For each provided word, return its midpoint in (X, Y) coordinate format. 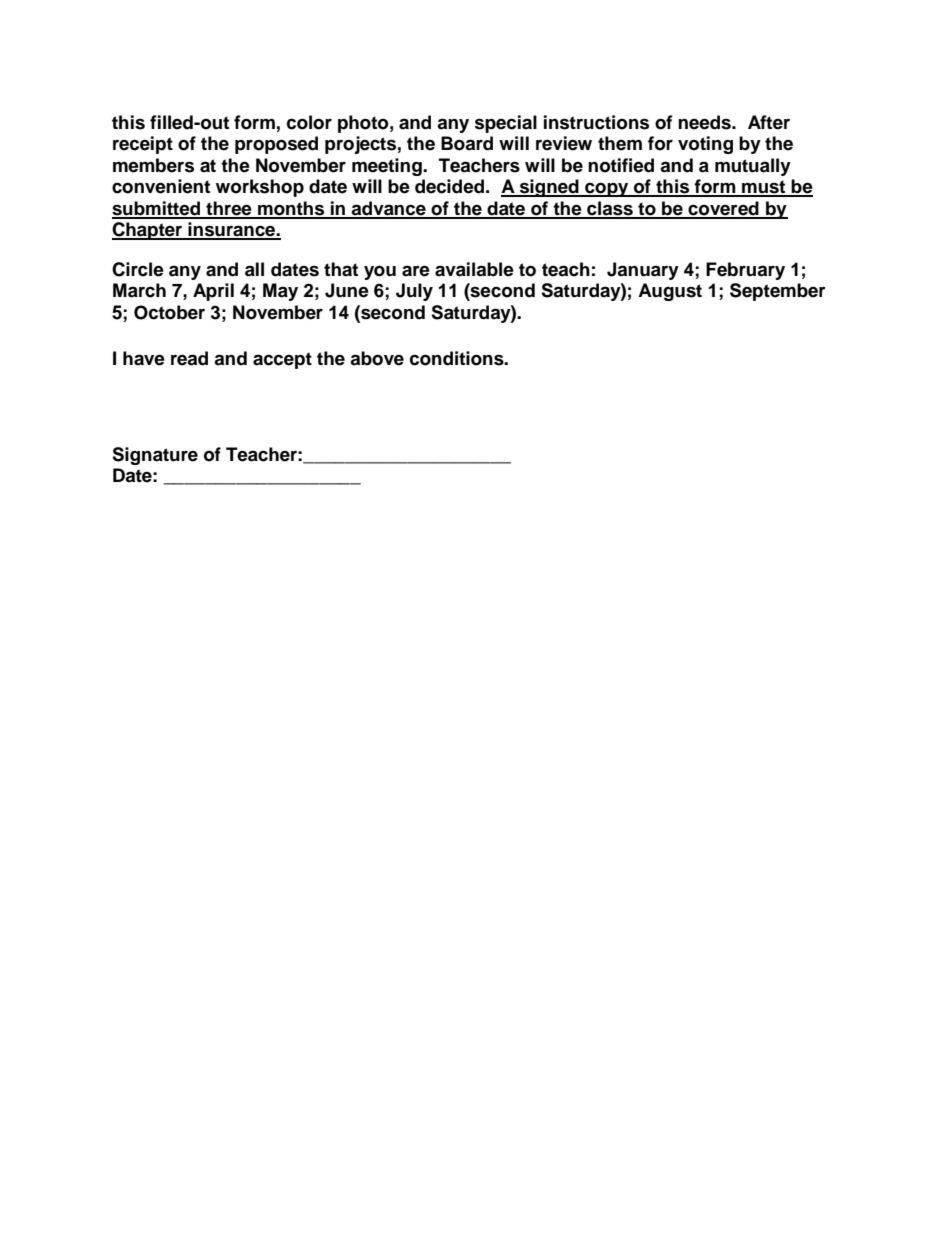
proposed (276, 145)
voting (705, 145)
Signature (155, 456)
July (414, 292)
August (670, 292)
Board (467, 143)
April (213, 292)
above (377, 358)
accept (282, 360)
